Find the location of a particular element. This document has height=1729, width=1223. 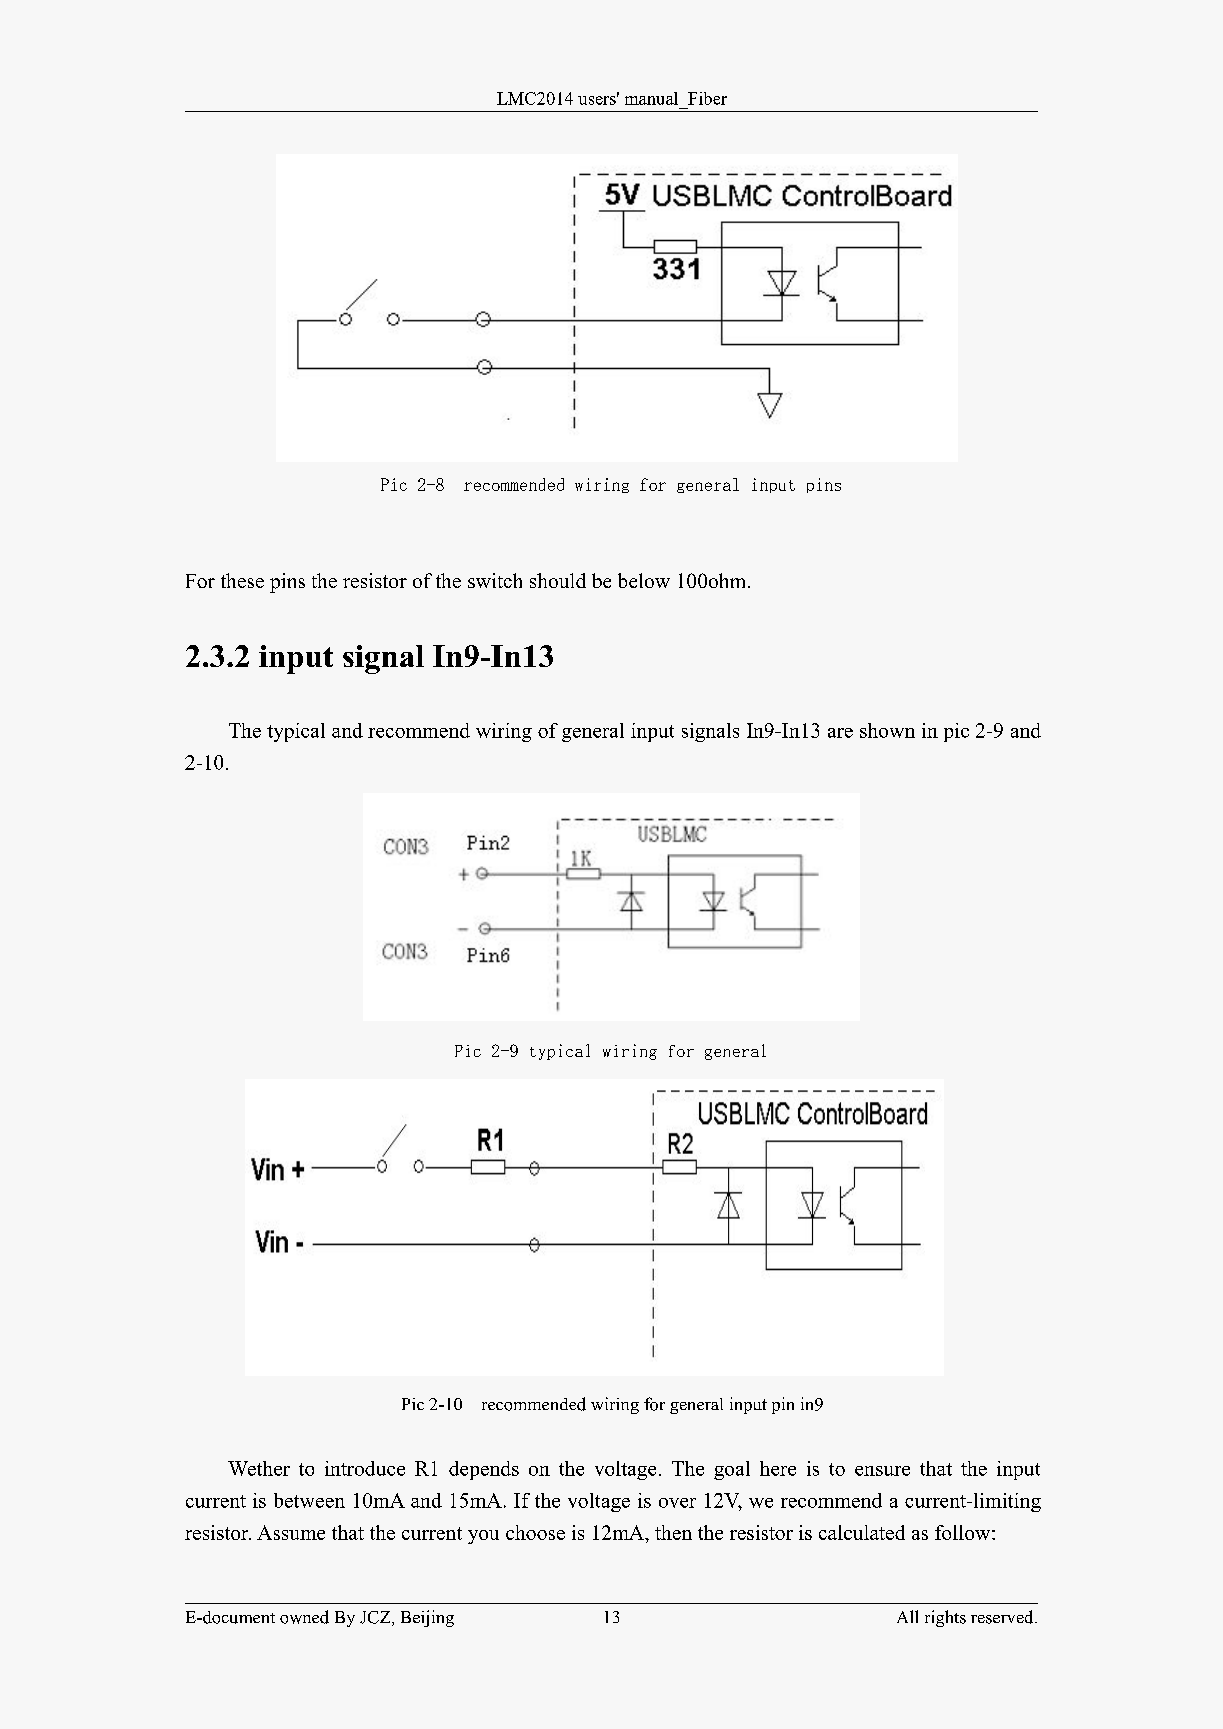

are is located at coordinates (840, 733).
